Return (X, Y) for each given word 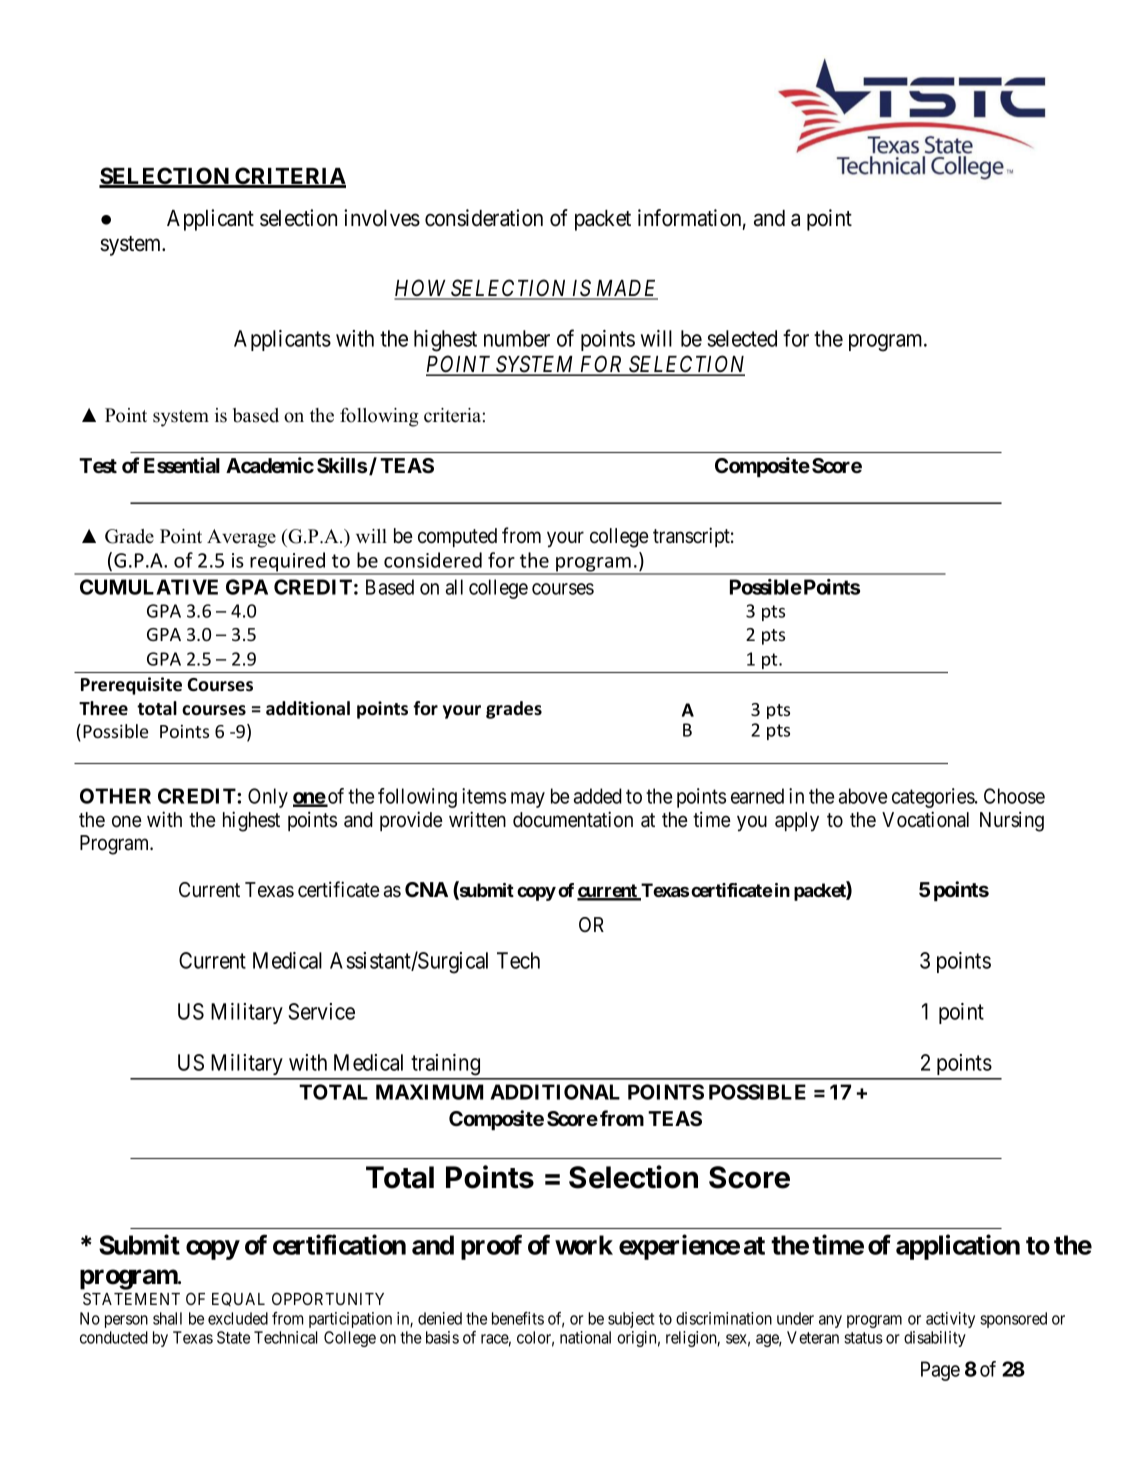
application (958, 1247)
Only (268, 798)
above (863, 796)
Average (241, 538)
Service (321, 1011)
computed (457, 537)
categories (934, 798)
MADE (625, 289)
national (585, 1337)
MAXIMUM (429, 1092)
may (528, 800)
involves (382, 218)
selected (742, 338)
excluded (238, 1318)
